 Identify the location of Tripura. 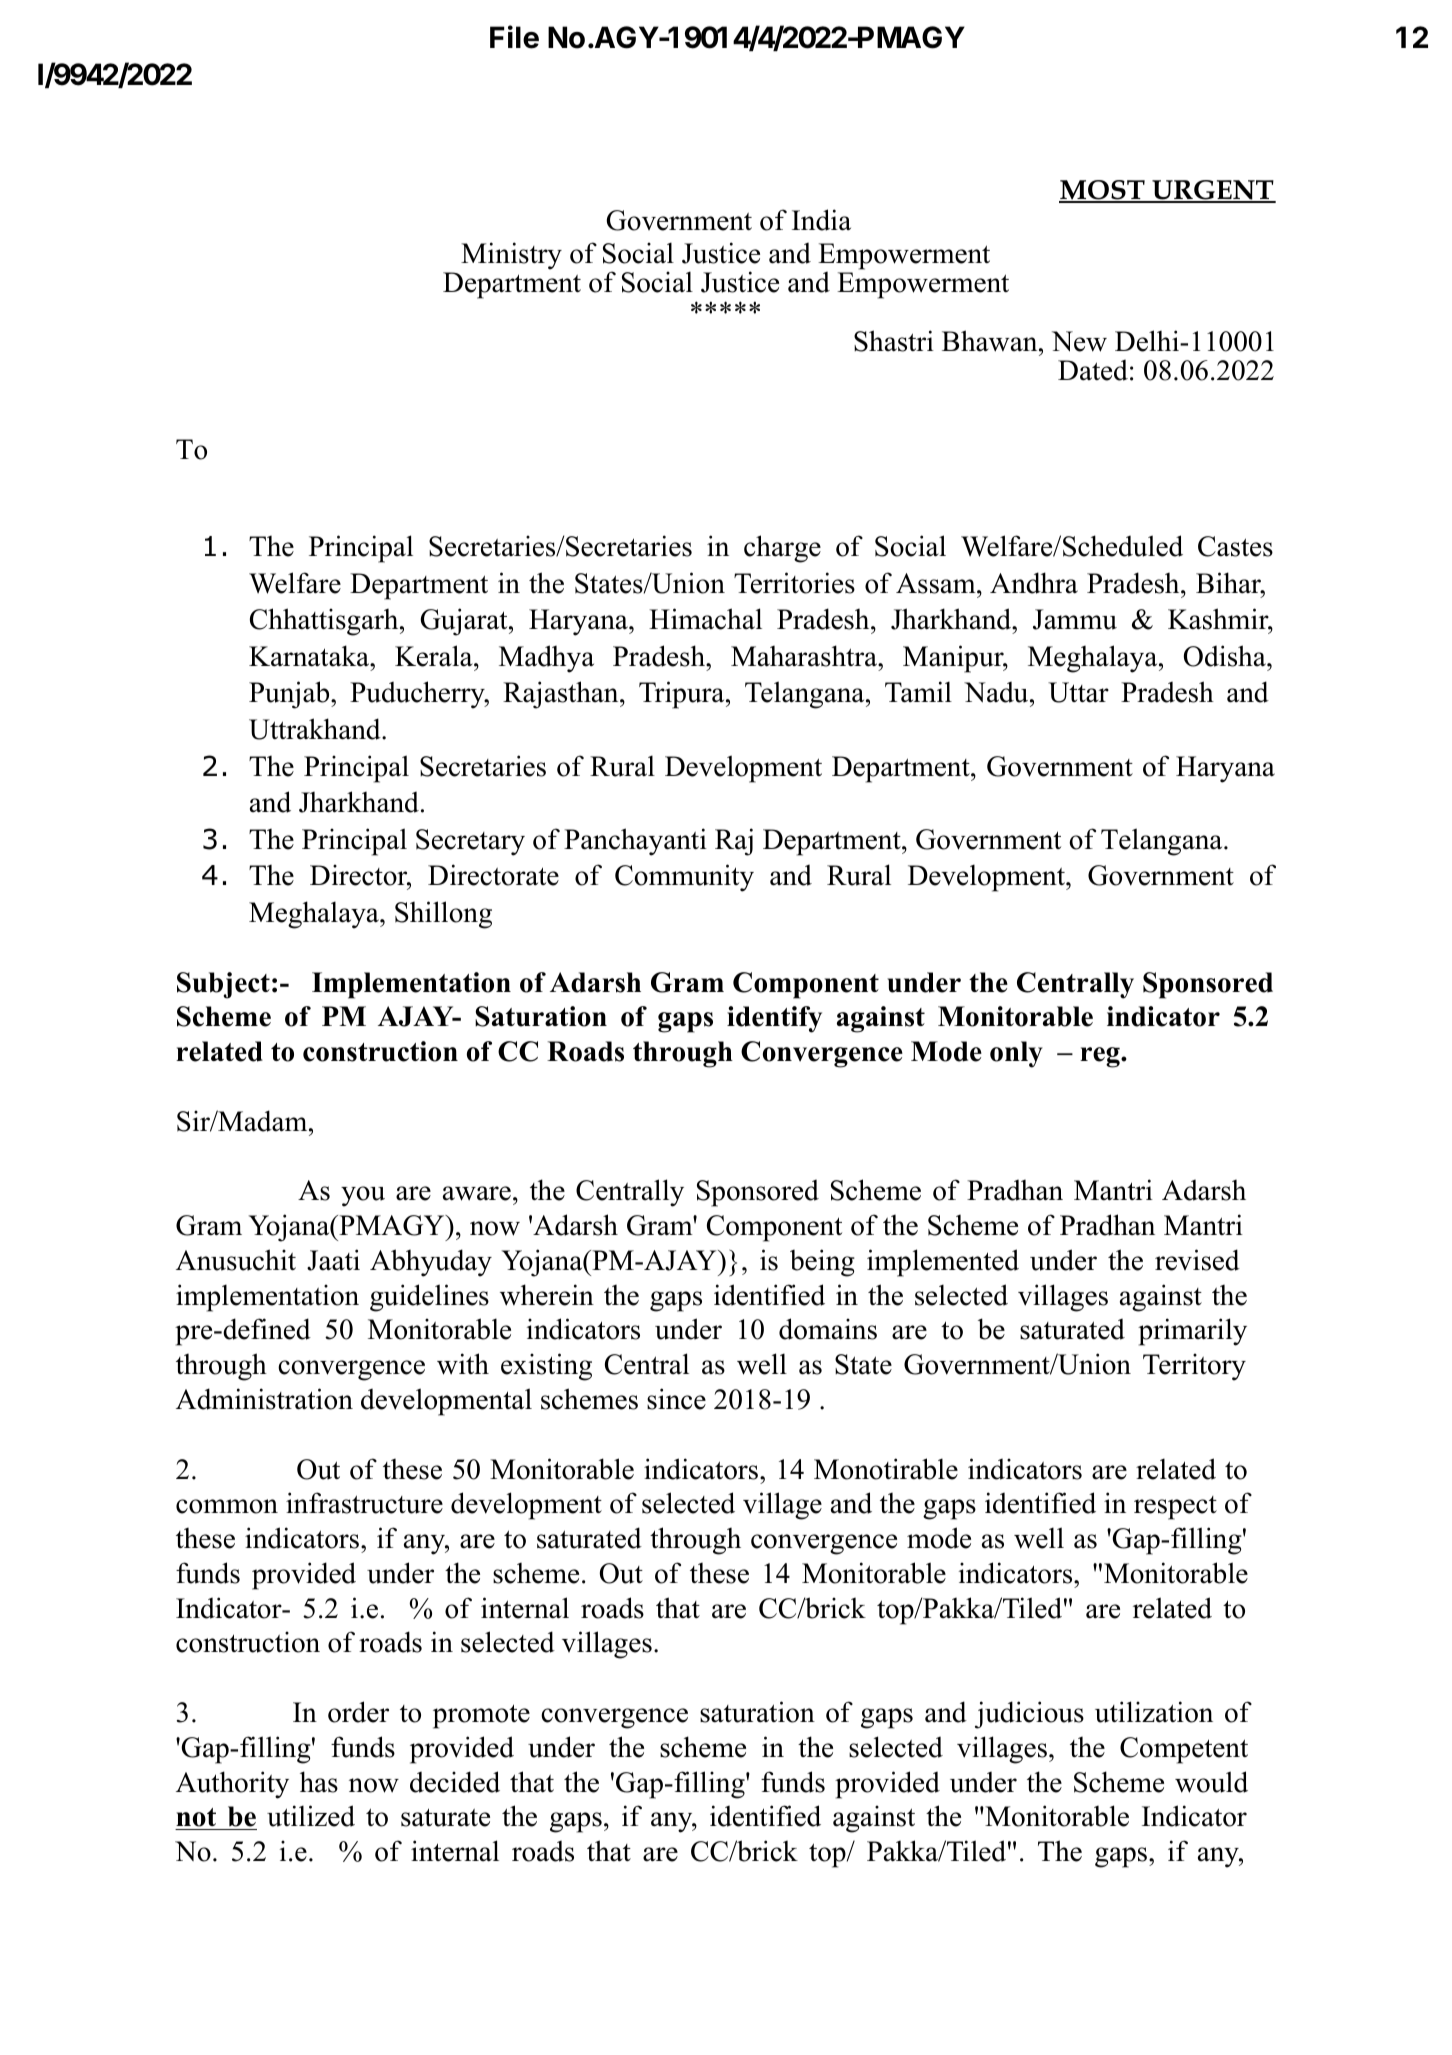
(683, 695).
